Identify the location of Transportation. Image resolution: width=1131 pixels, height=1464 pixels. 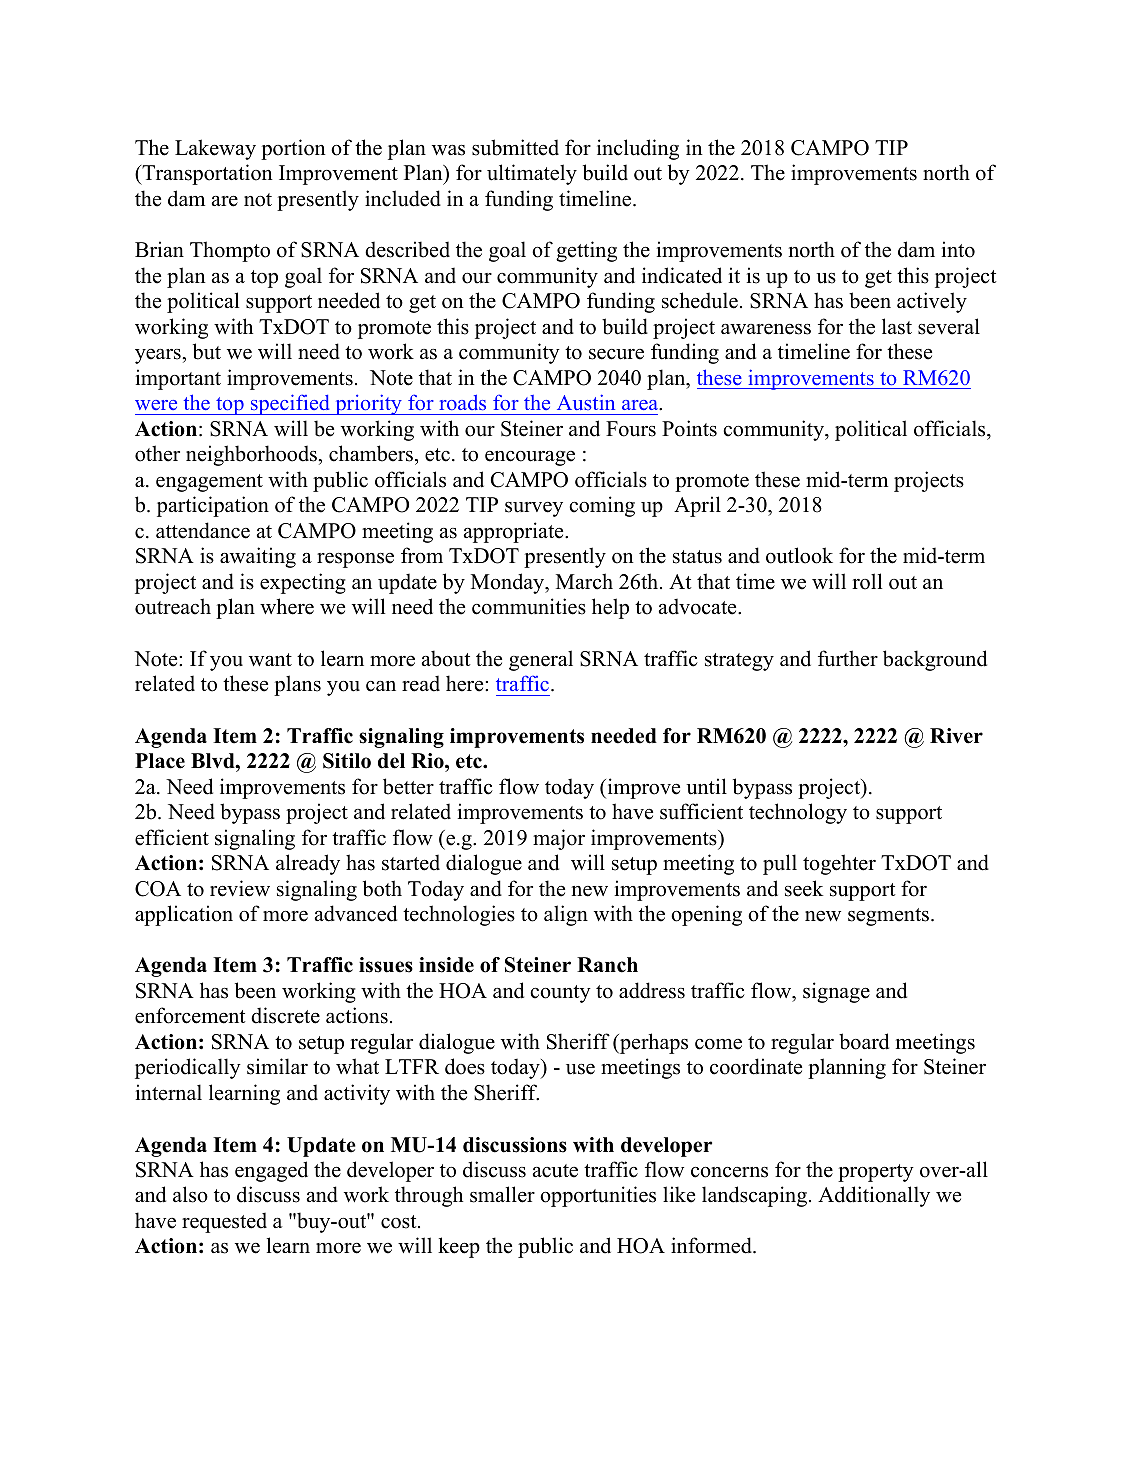
(206, 174).
